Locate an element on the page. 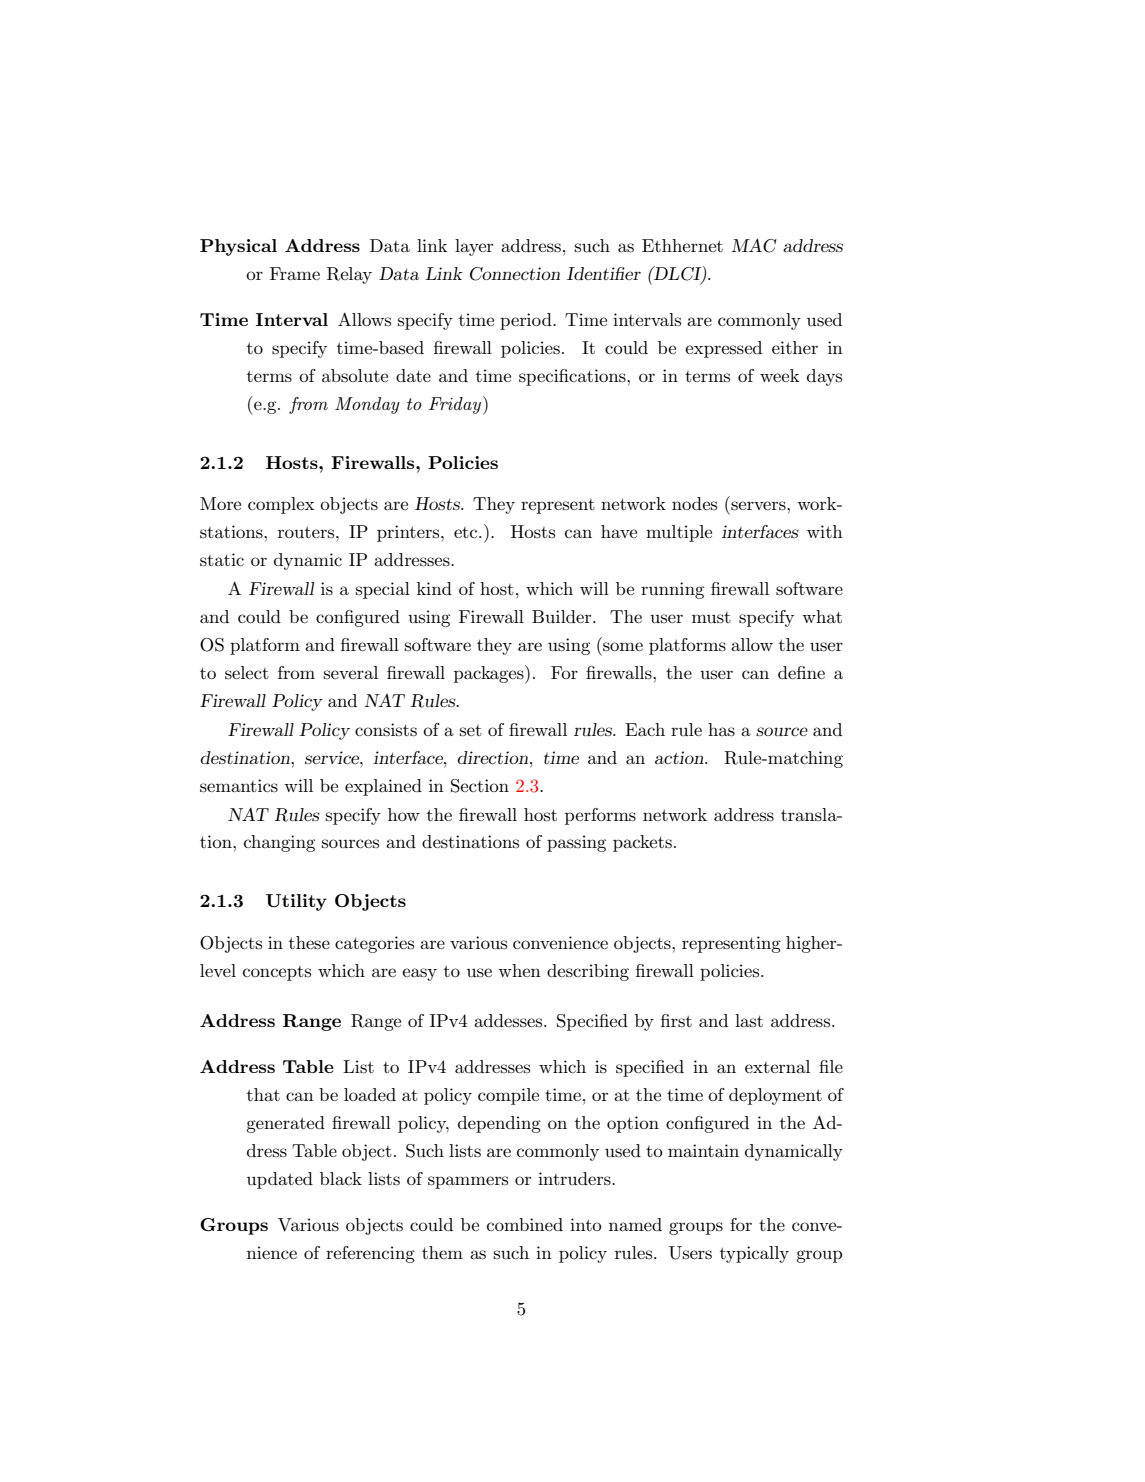 This document has width=1145, height=1482. compile is located at coordinates (508, 1096).
